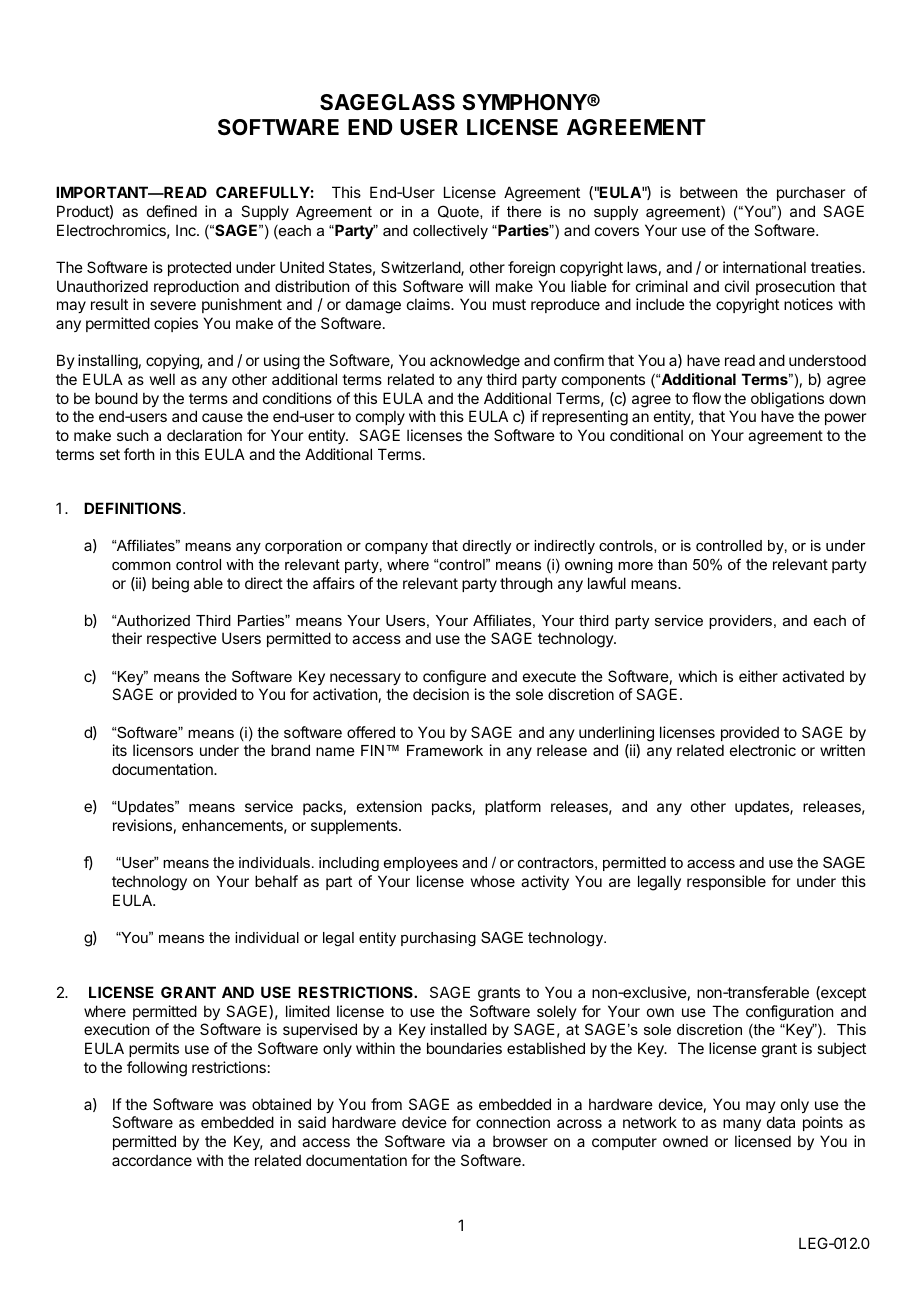 This screenshot has width=924, height=1308. Describe the element at coordinates (182, 639) in the screenshot. I see `respective` at that location.
